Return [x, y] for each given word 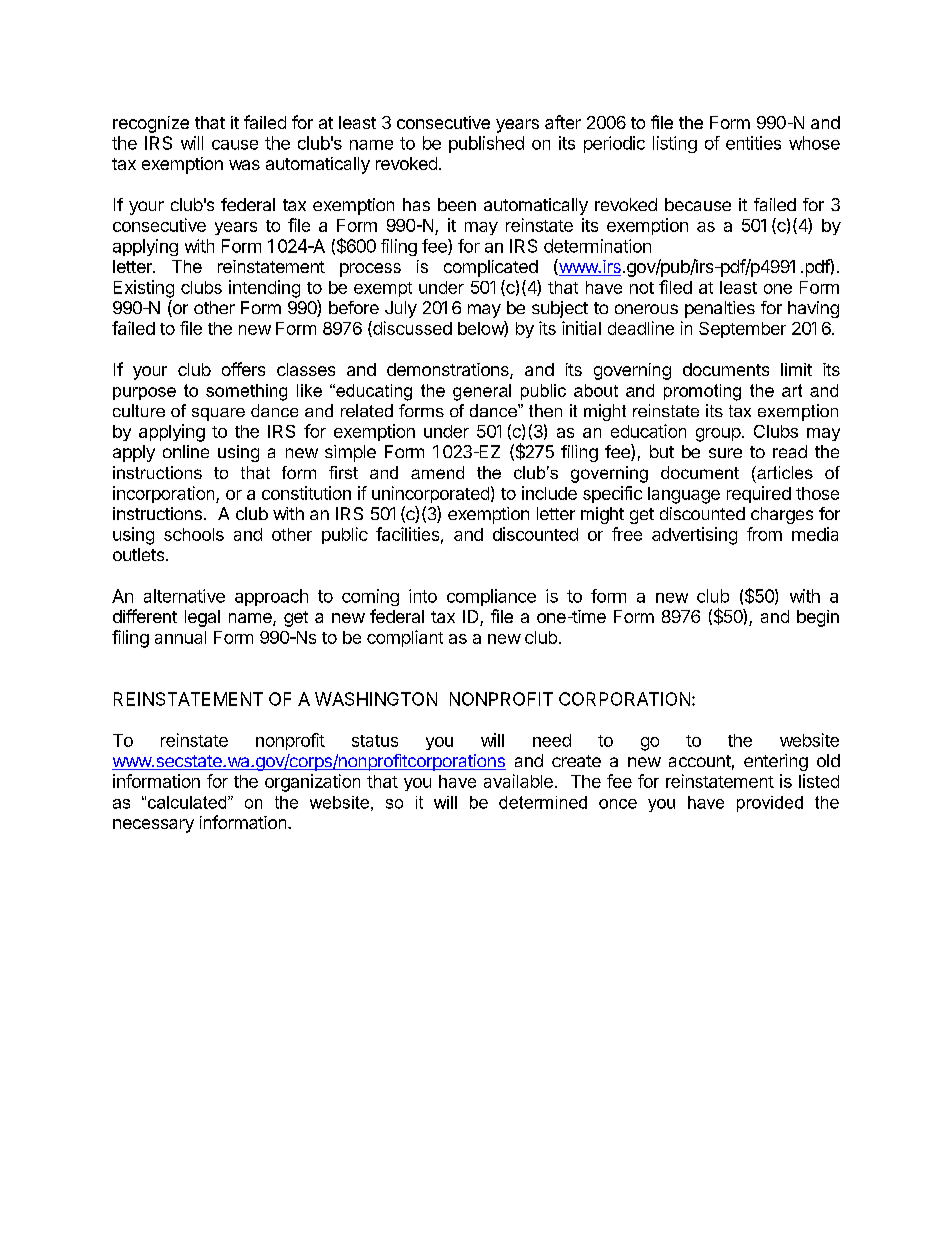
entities [753, 143]
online [186, 451]
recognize [151, 124]
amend [437, 472]
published [486, 144]
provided [770, 804]
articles [784, 472]
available [518, 781]
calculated [188, 802]
